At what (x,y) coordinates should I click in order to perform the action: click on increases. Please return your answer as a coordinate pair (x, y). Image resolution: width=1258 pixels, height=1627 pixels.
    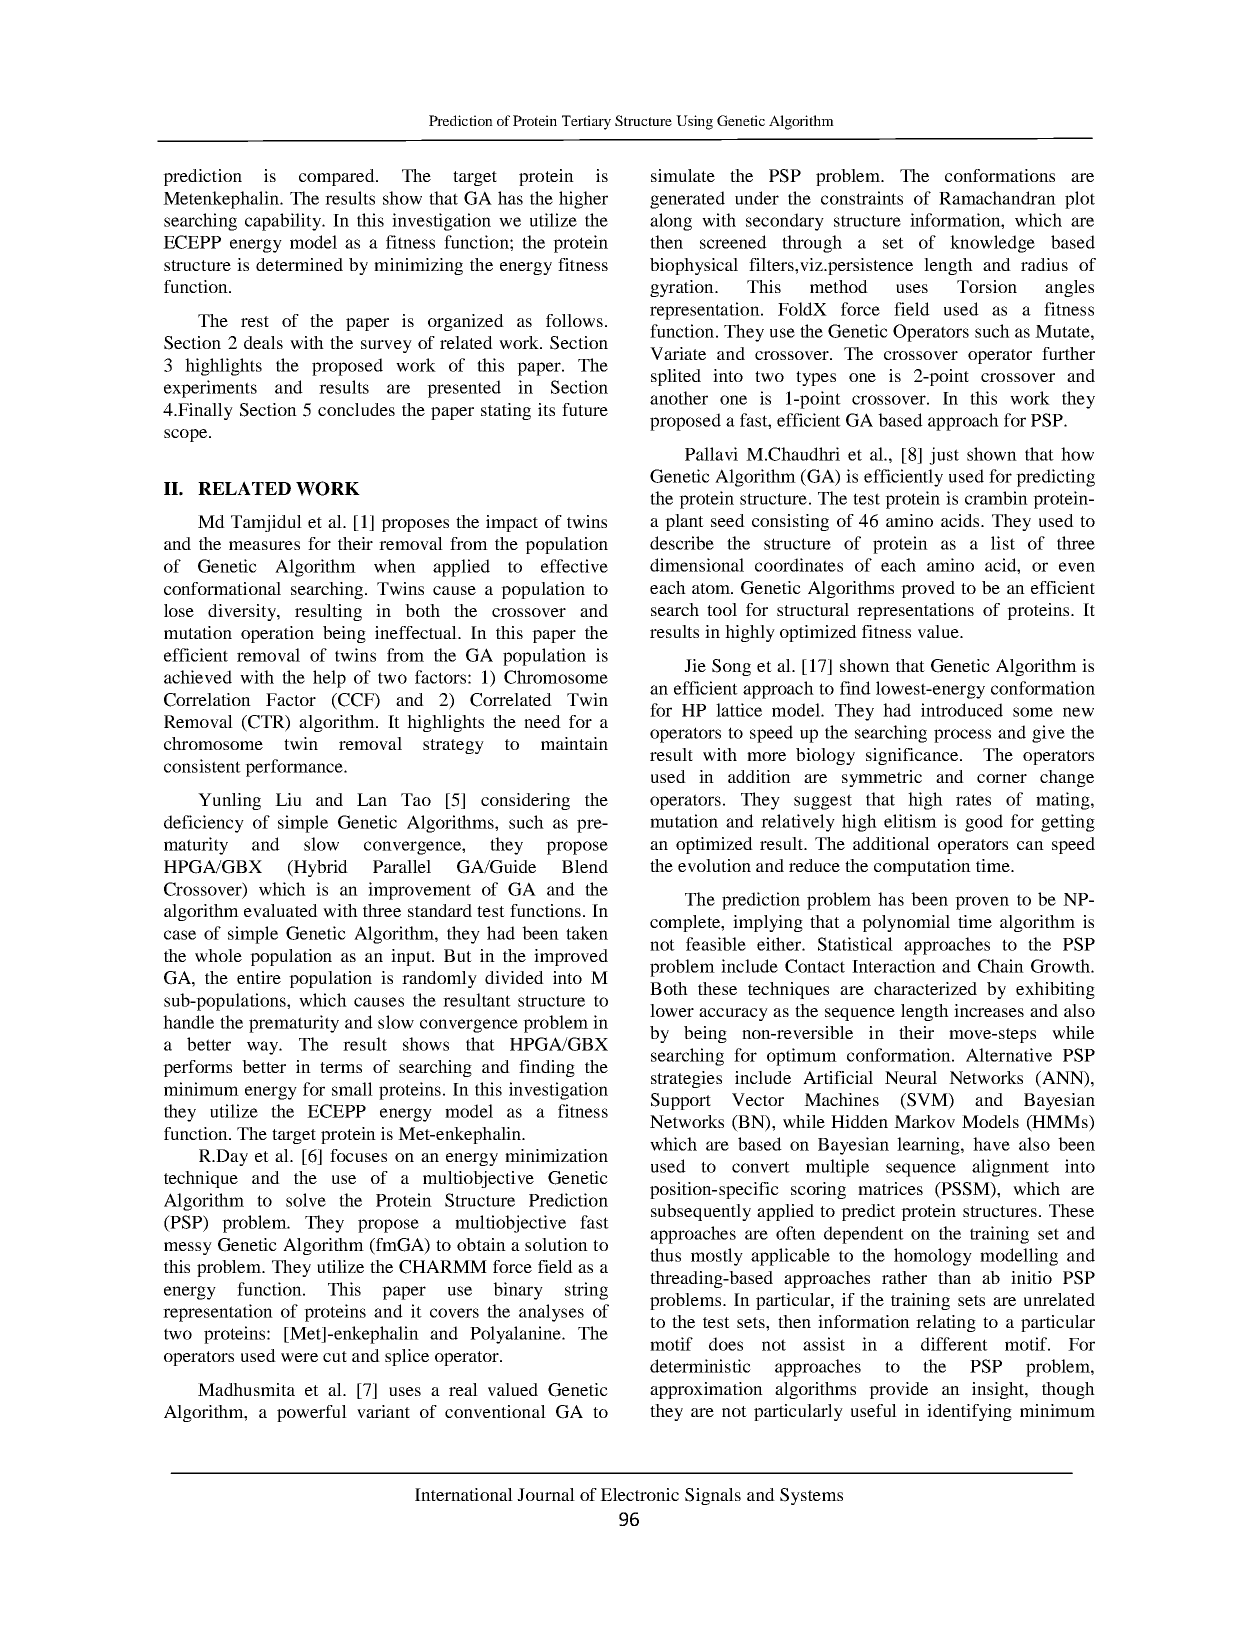
    Looking at the image, I should click on (989, 1010).
